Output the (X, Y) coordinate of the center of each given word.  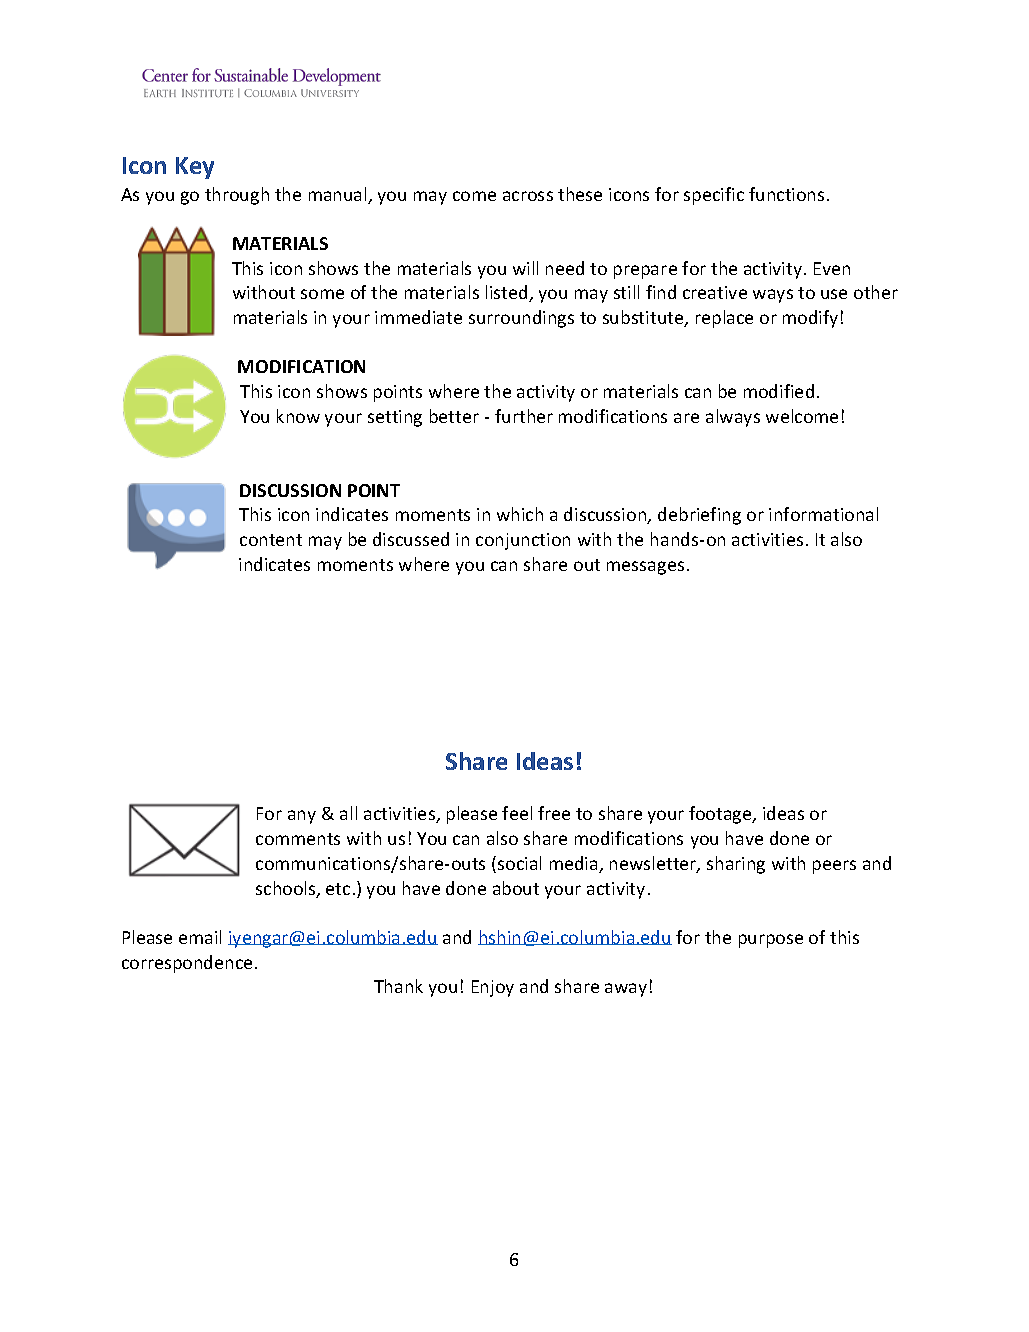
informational (823, 514)
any (302, 817)
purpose (771, 941)
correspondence (187, 964)
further (524, 416)
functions (786, 194)
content (271, 540)
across (528, 196)
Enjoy (493, 988)
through (237, 196)
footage (721, 815)
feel (517, 813)
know (298, 416)
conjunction (523, 541)
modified (779, 391)
